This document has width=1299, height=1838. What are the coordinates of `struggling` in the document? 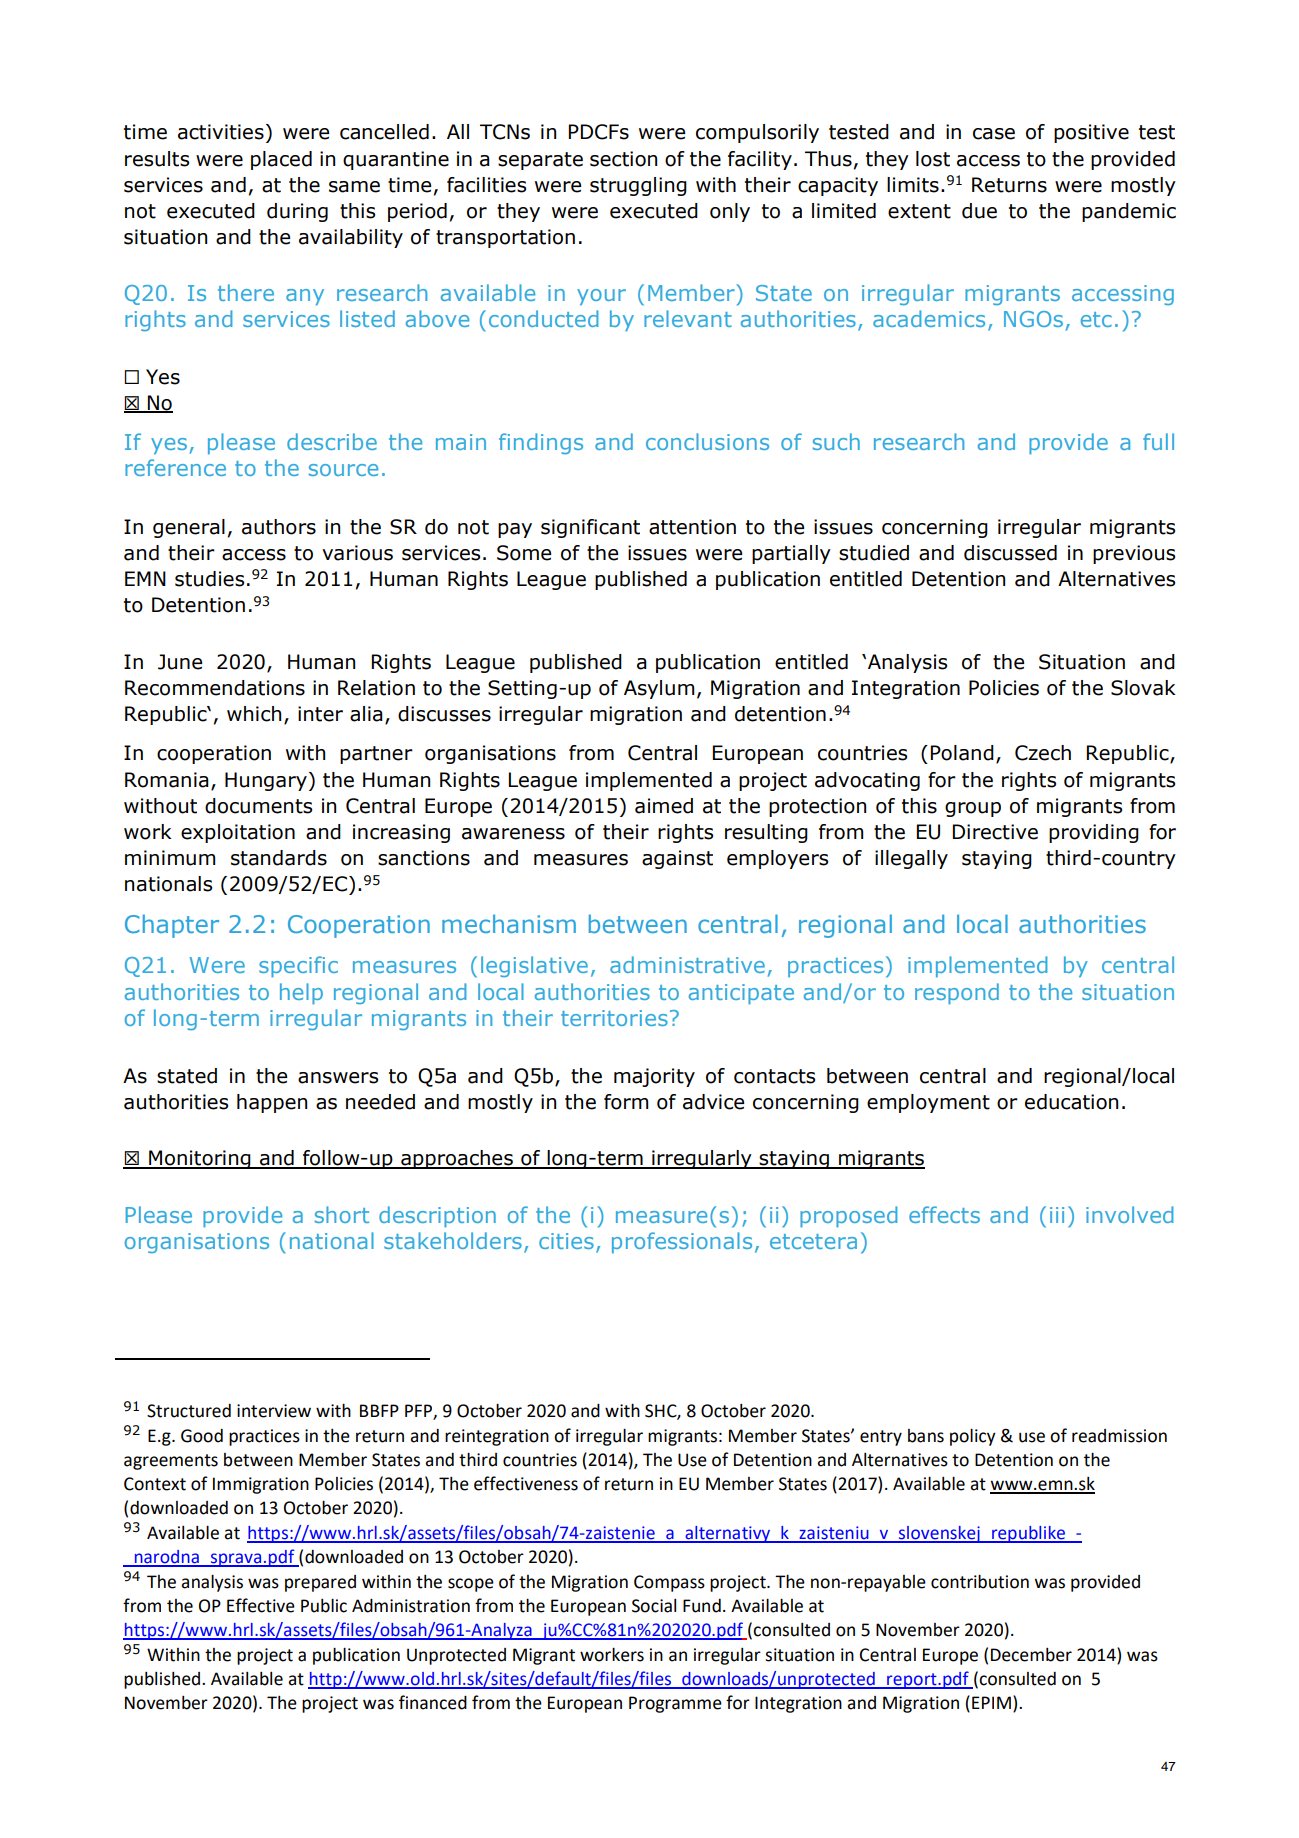 It's located at (638, 186).
